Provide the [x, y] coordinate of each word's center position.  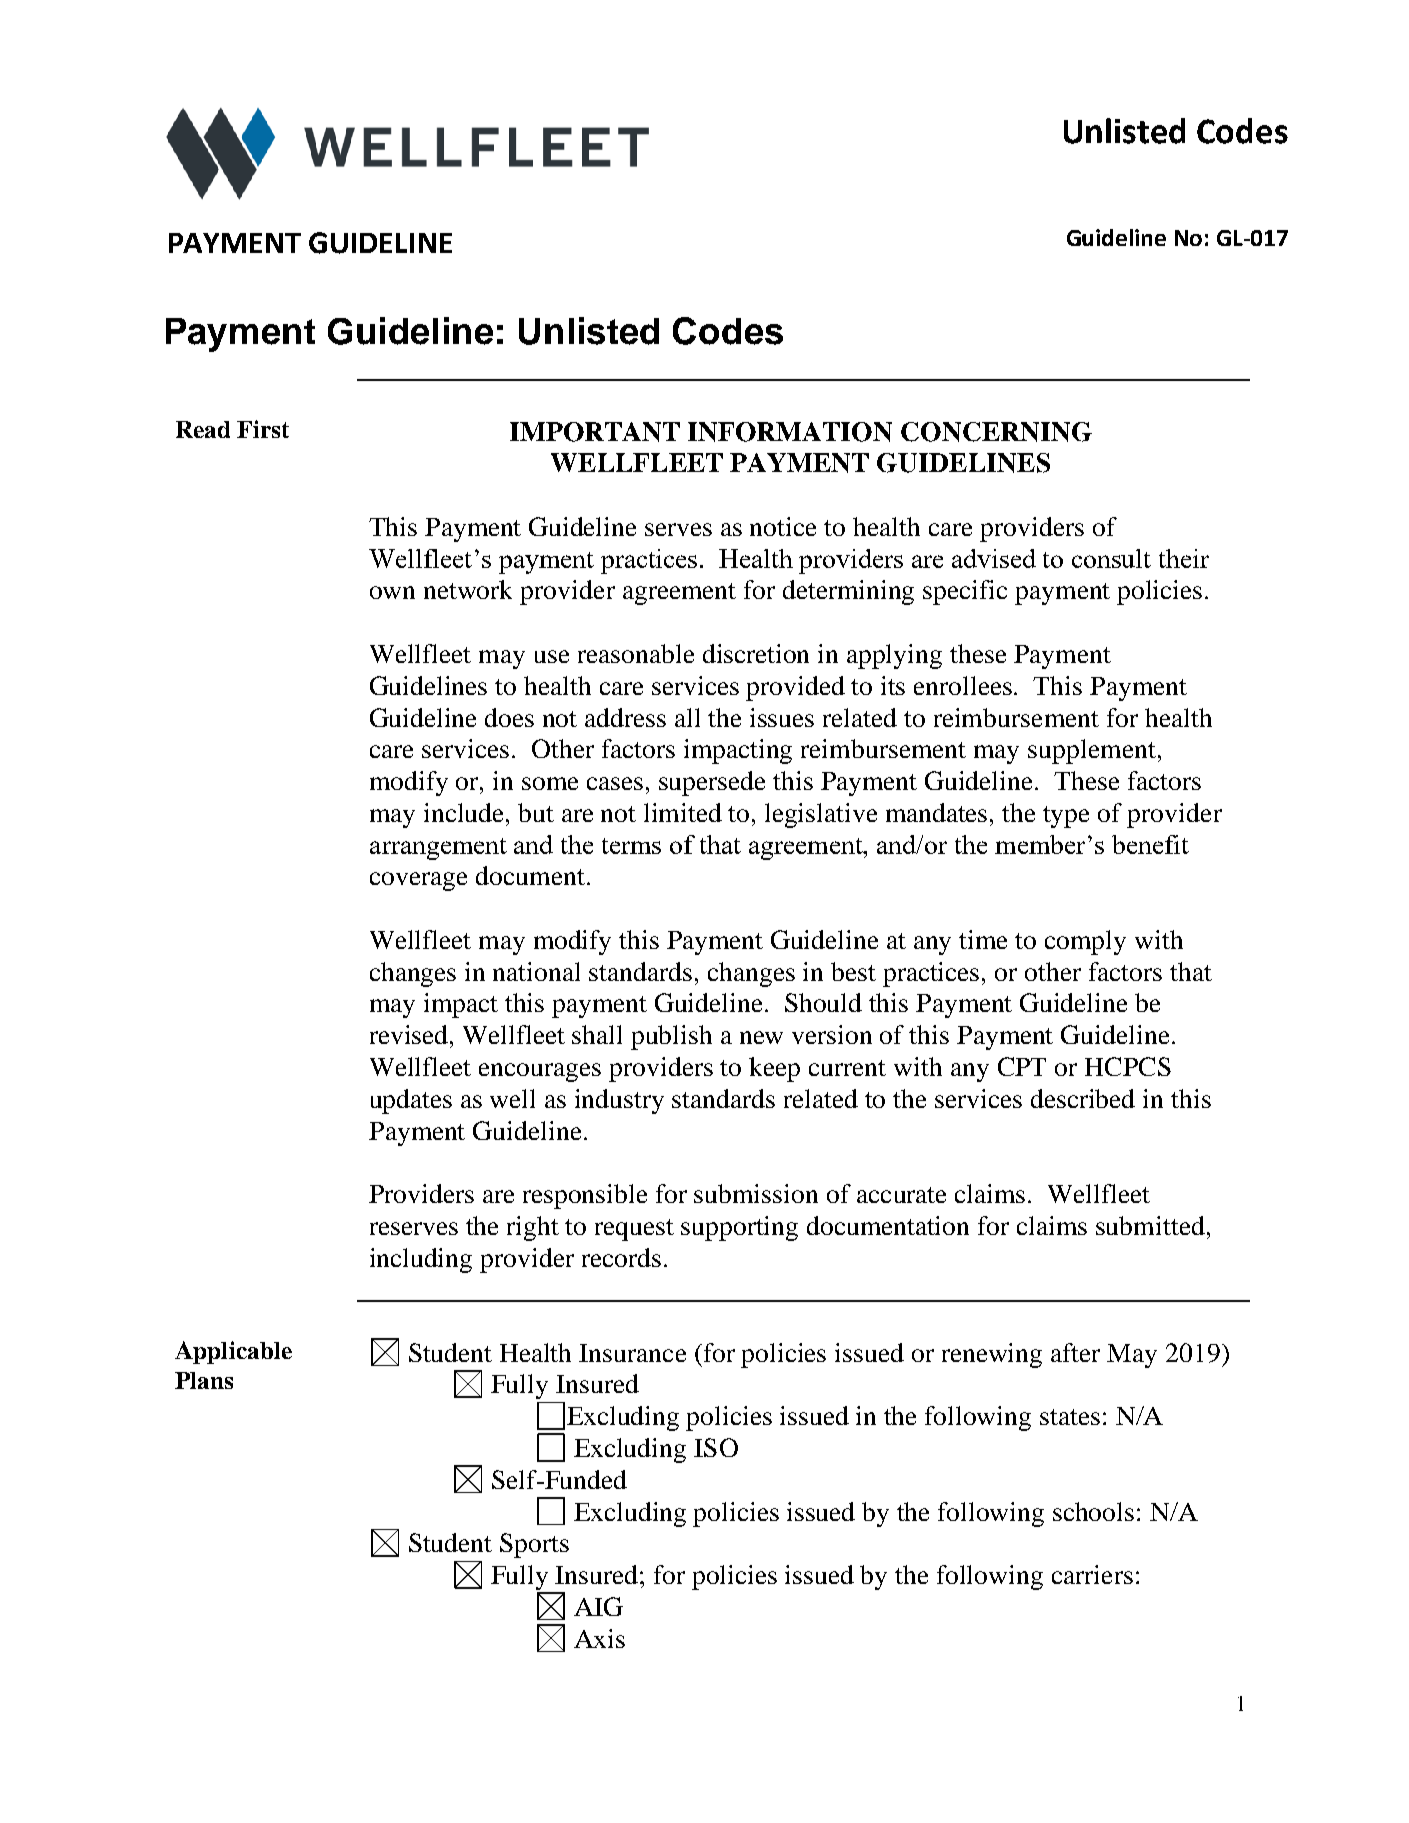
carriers [1092, 1574]
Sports [534, 1545]
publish [671, 1037]
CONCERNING [996, 432]
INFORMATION [790, 432]
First [263, 429]
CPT [1022, 1066]
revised [410, 1034]
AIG [598, 1606]
